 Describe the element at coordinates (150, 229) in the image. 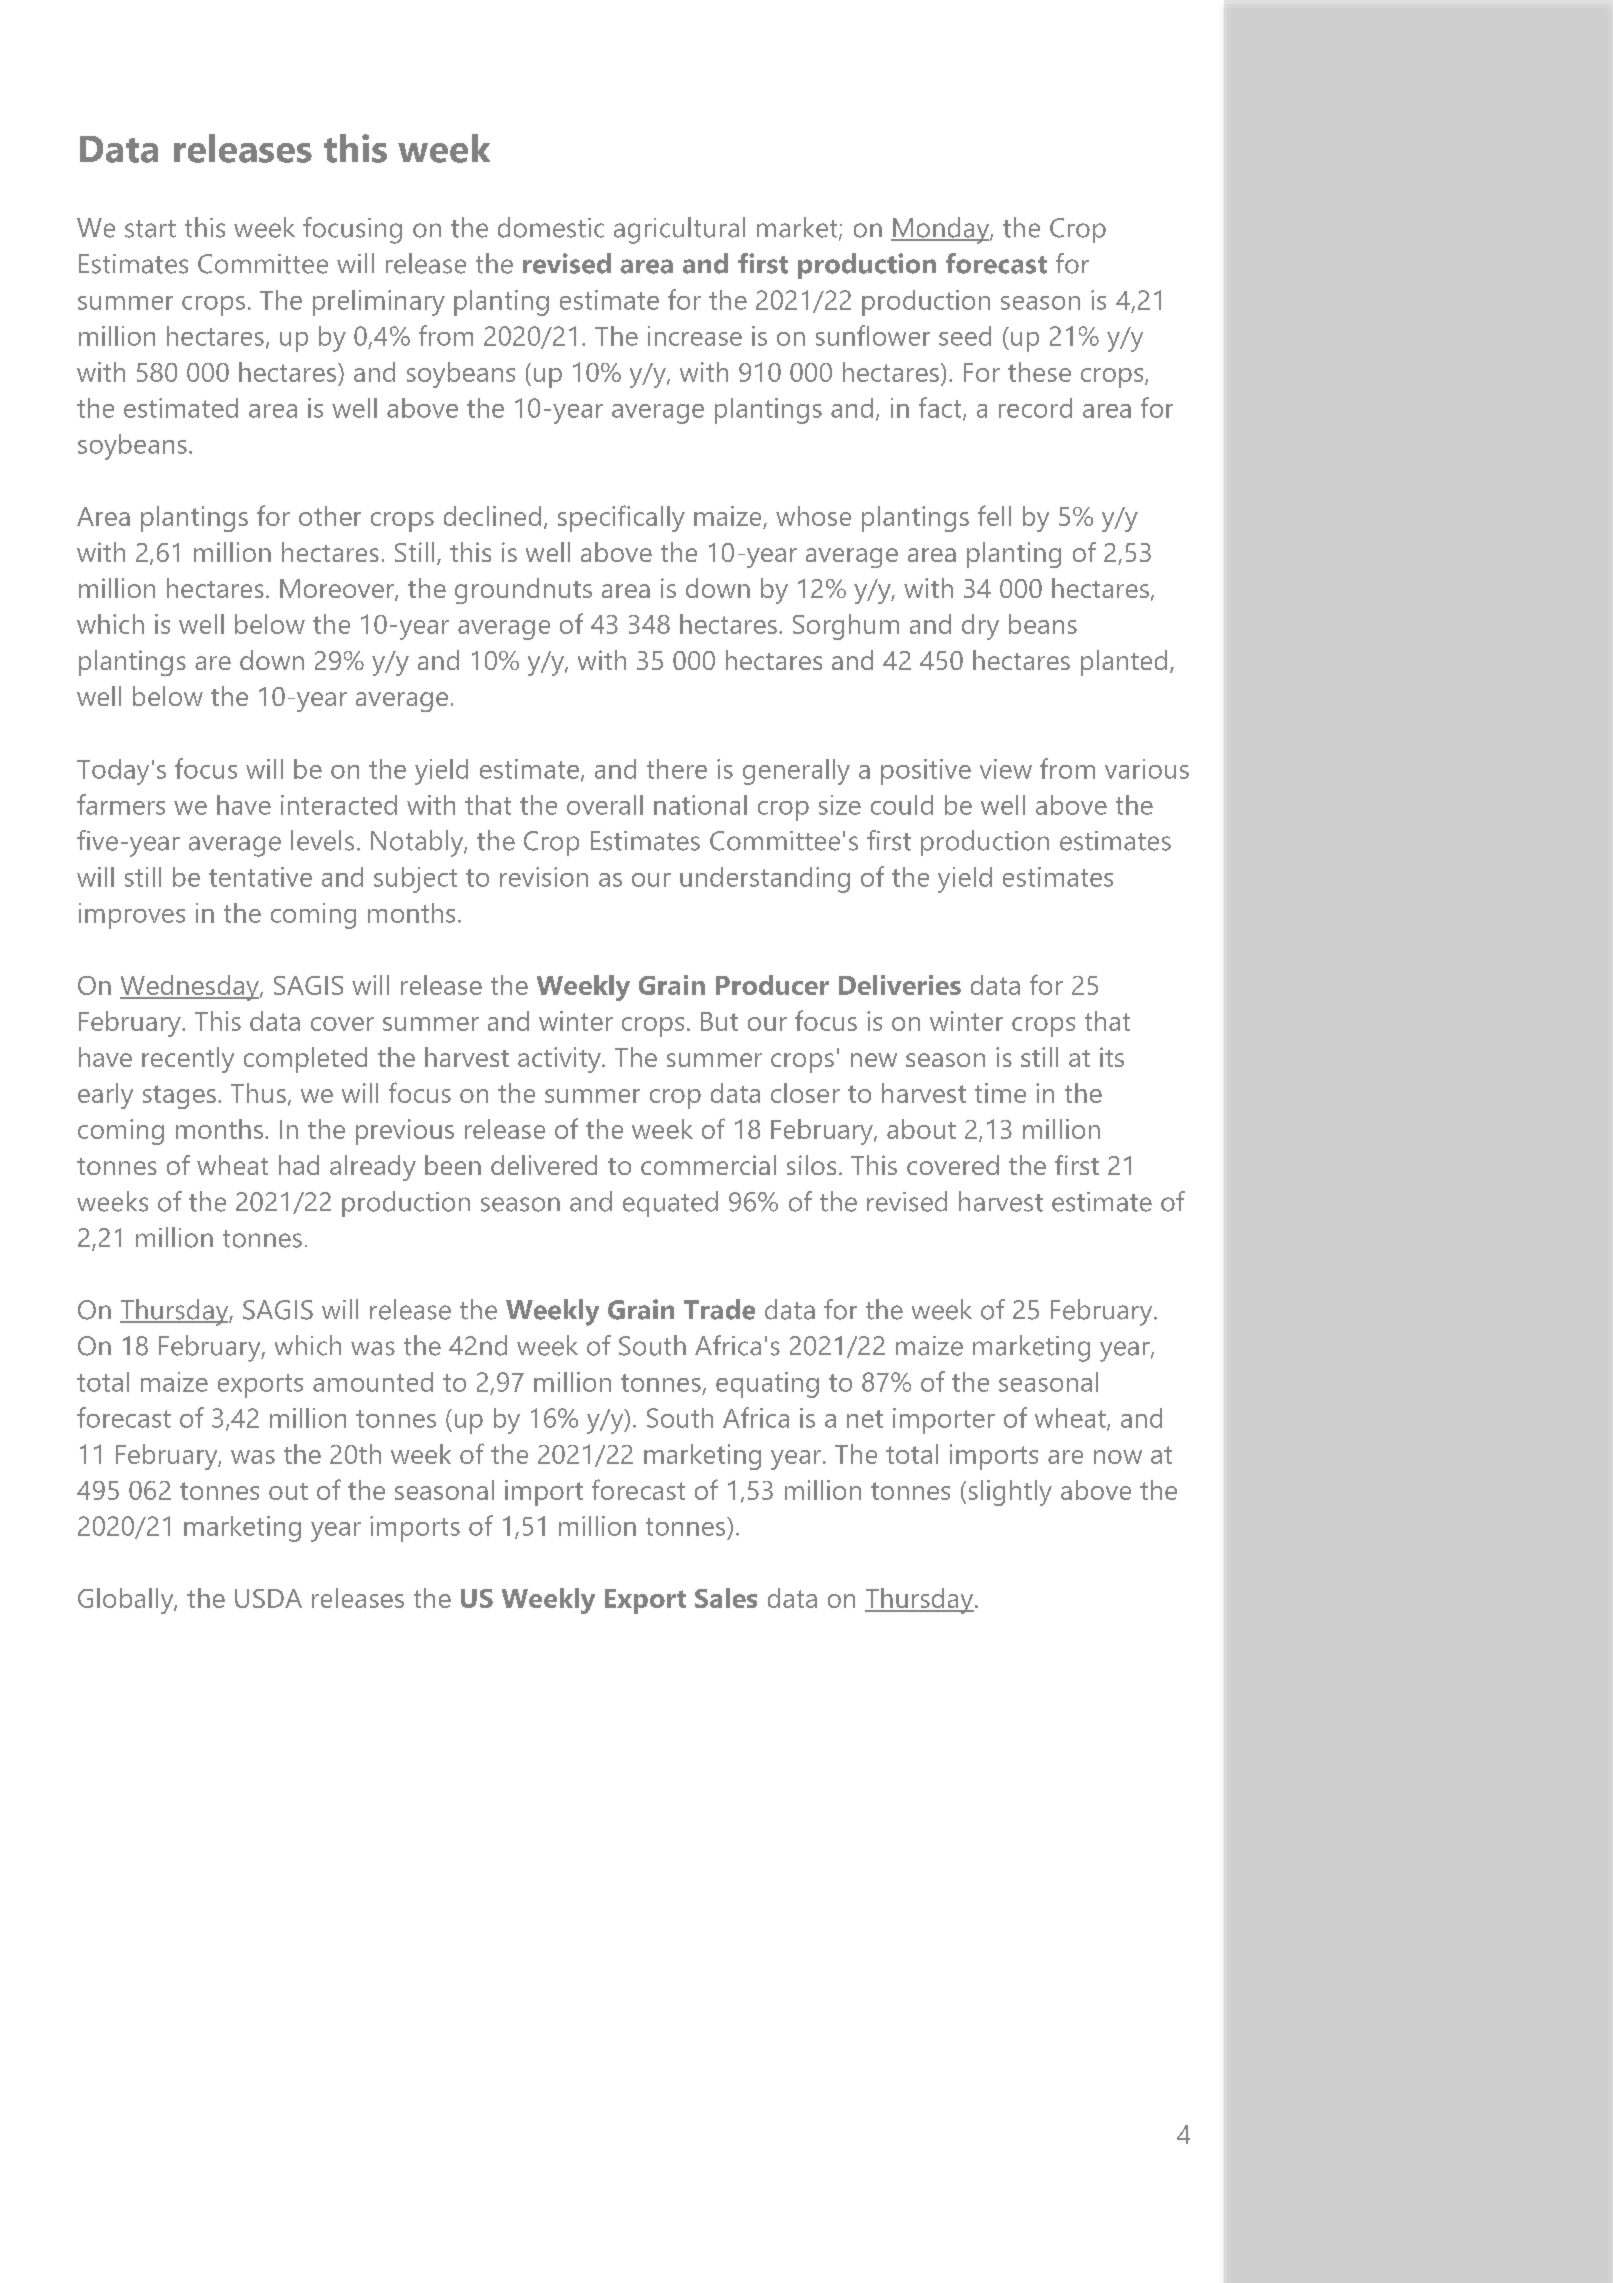

I see `start` at that location.
